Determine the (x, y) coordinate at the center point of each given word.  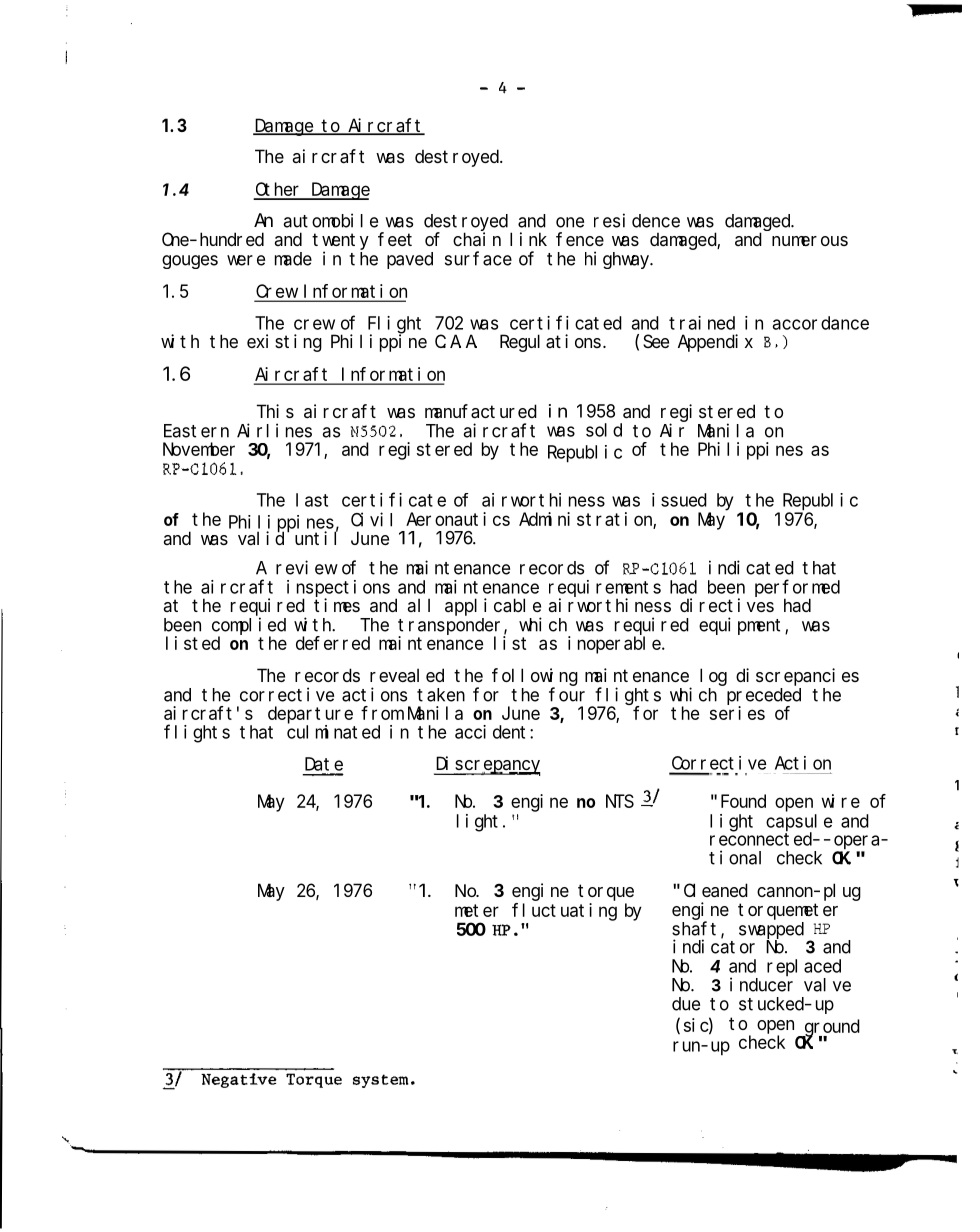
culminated (333, 732)
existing (284, 343)
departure (310, 715)
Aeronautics (458, 519)
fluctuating (564, 912)
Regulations (552, 343)
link (528, 239)
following (535, 677)
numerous (810, 241)
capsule (799, 823)
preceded (764, 696)
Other (279, 190)
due (686, 1004)
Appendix (715, 343)
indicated (751, 567)
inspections (338, 589)
